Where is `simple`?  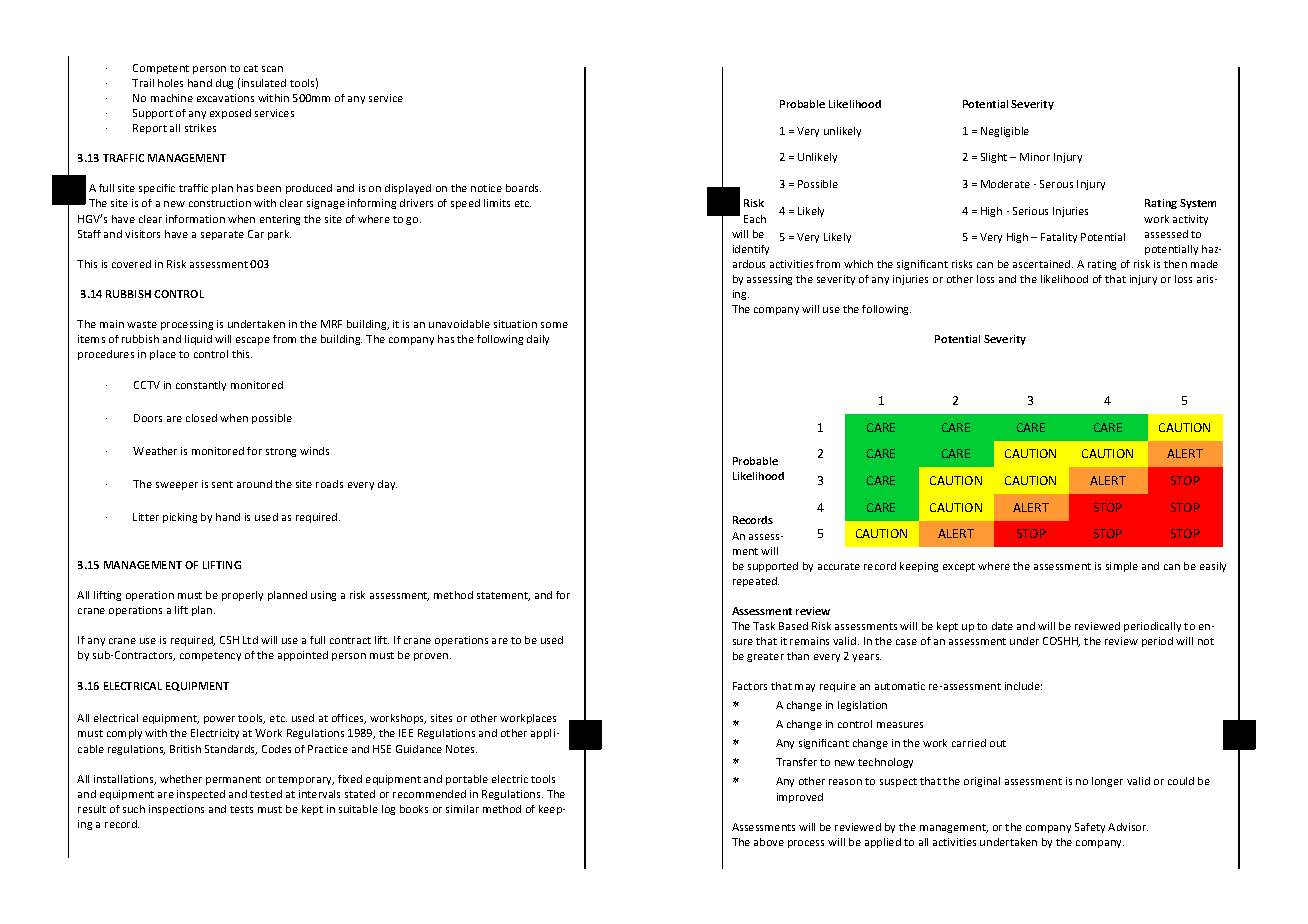
simple is located at coordinates (1122, 567).
